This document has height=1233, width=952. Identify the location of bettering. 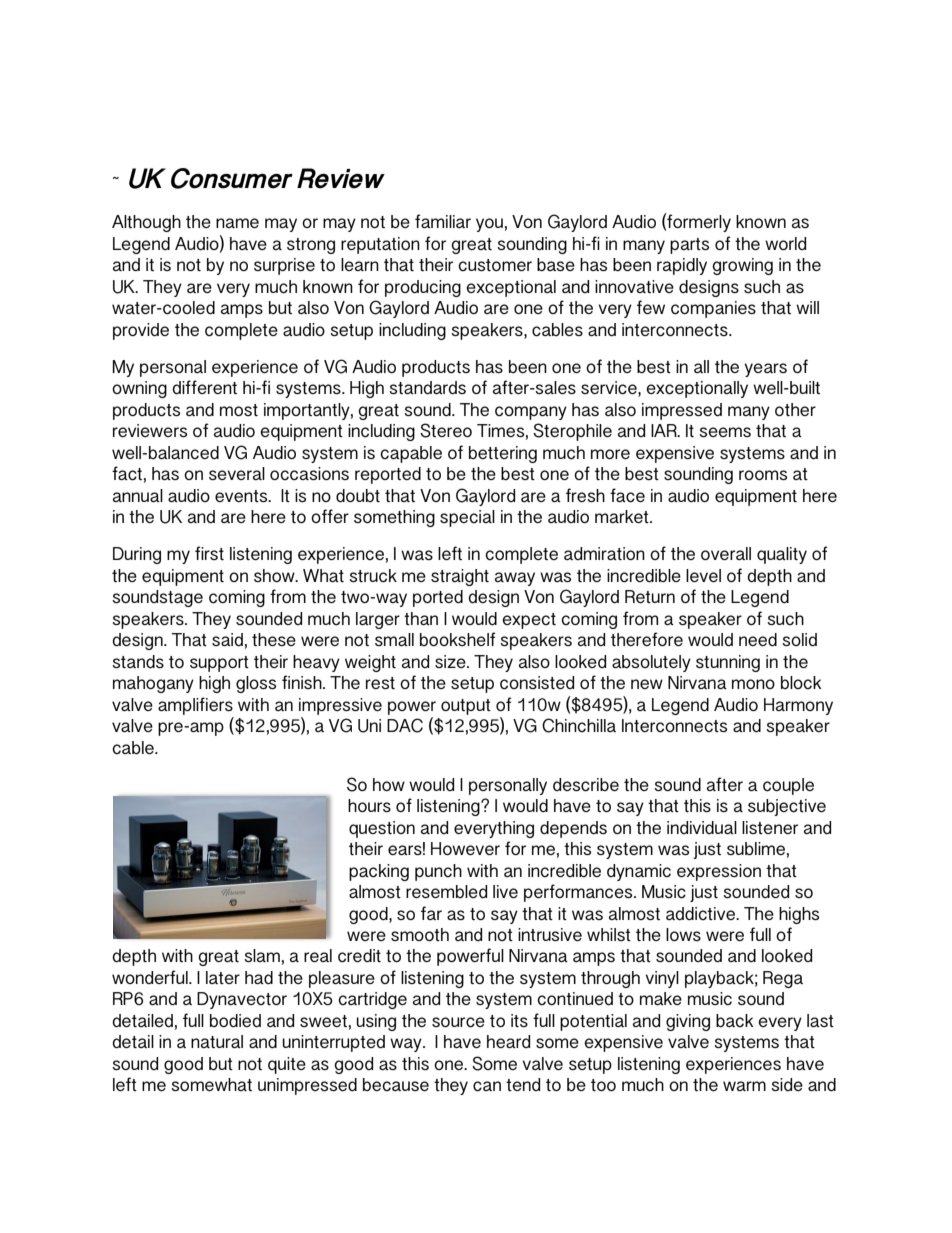
(503, 454).
